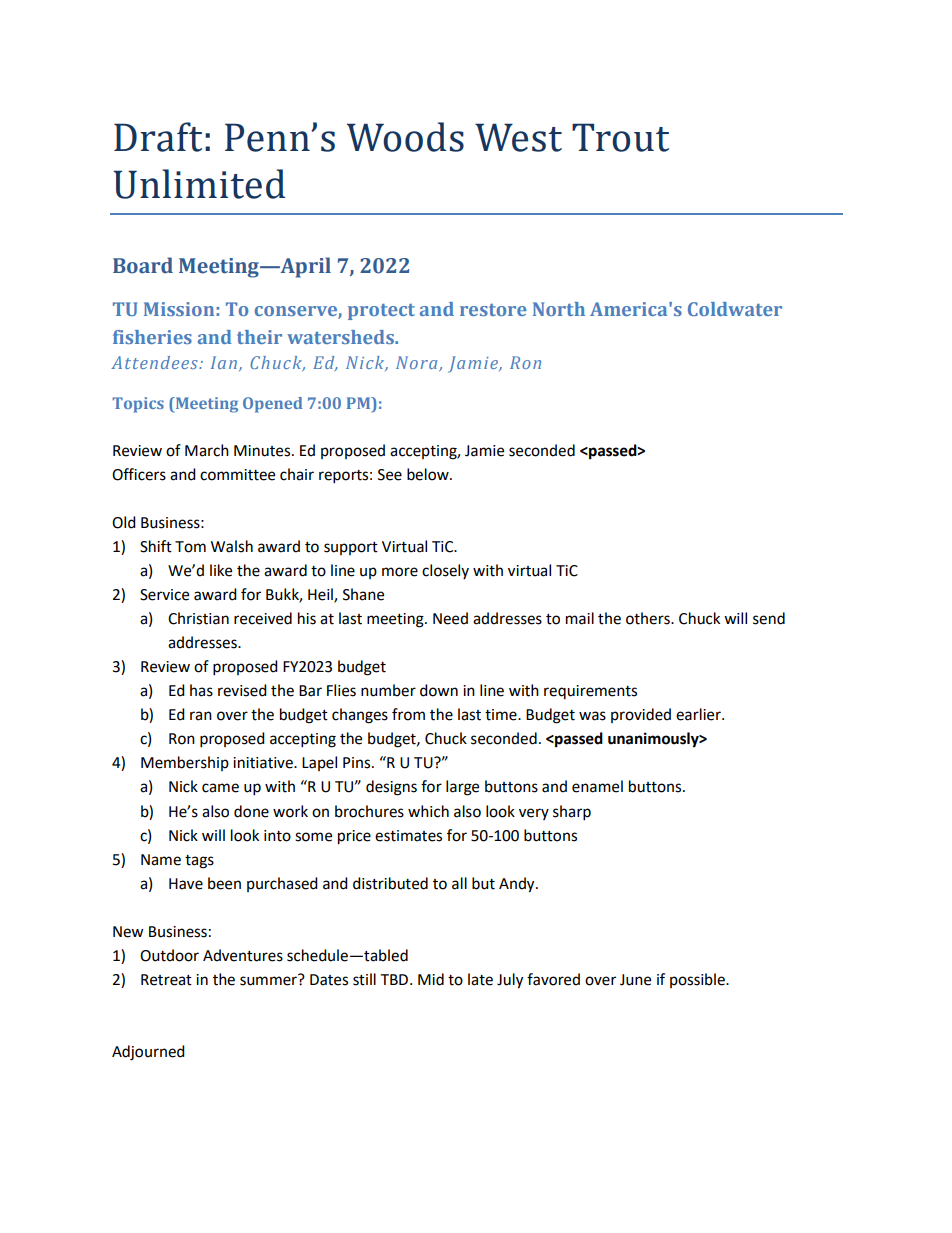 The width and height of the screenshot is (952, 1233). Describe the element at coordinates (735, 309) in the screenshot. I see `Coldwater` at that location.
